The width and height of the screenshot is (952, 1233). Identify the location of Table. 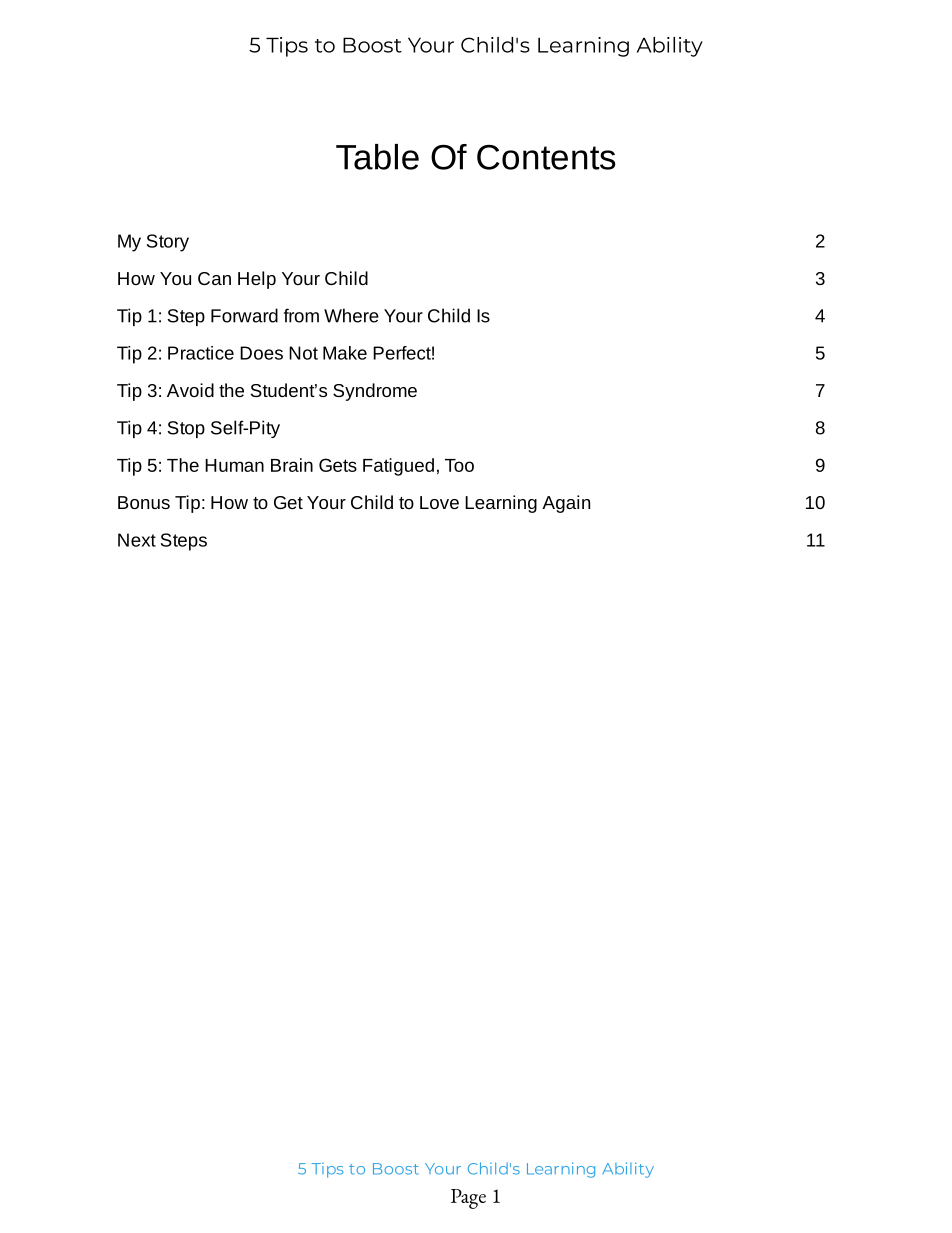
(377, 157).
